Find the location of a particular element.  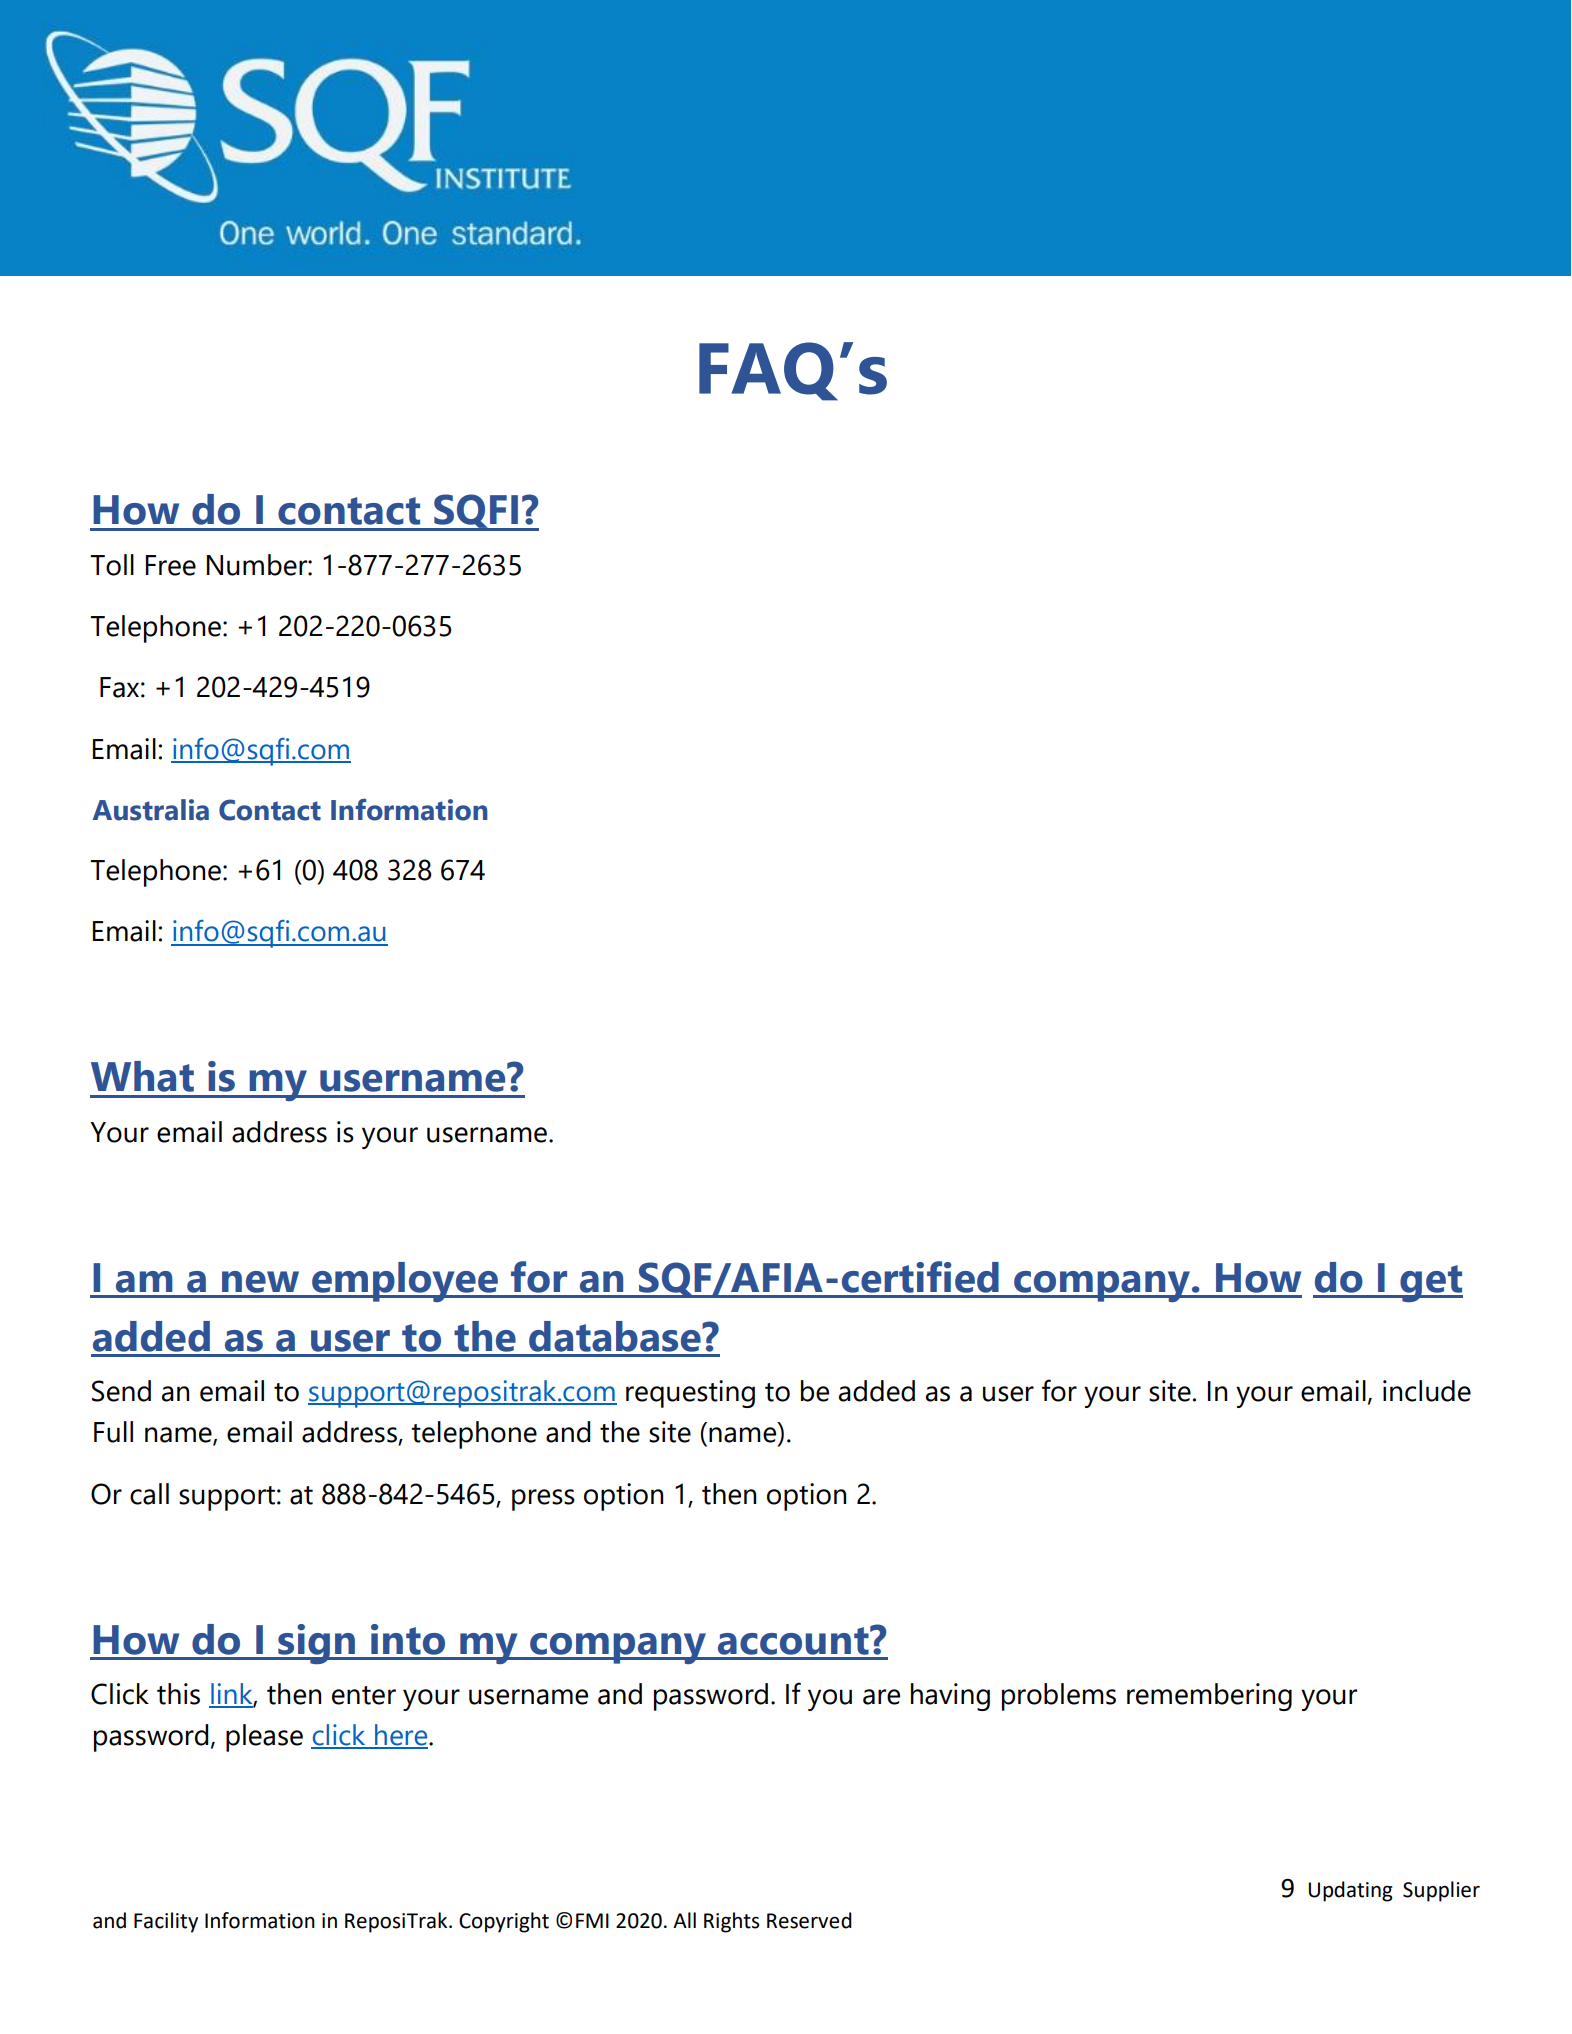

are is located at coordinates (881, 1697).
